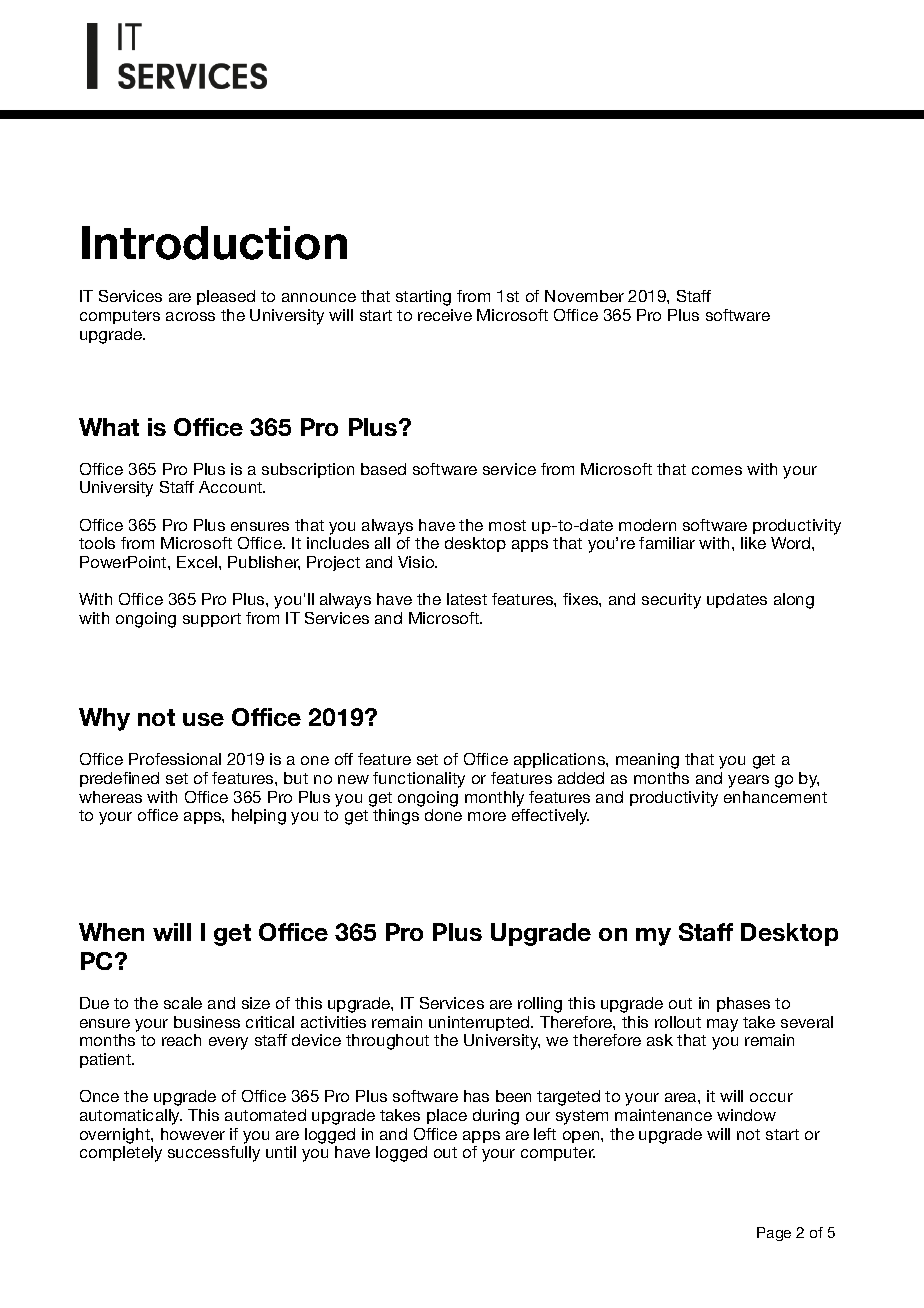  What do you see at coordinates (447, 1116) in the screenshot?
I see `place` at bounding box center [447, 1116].
